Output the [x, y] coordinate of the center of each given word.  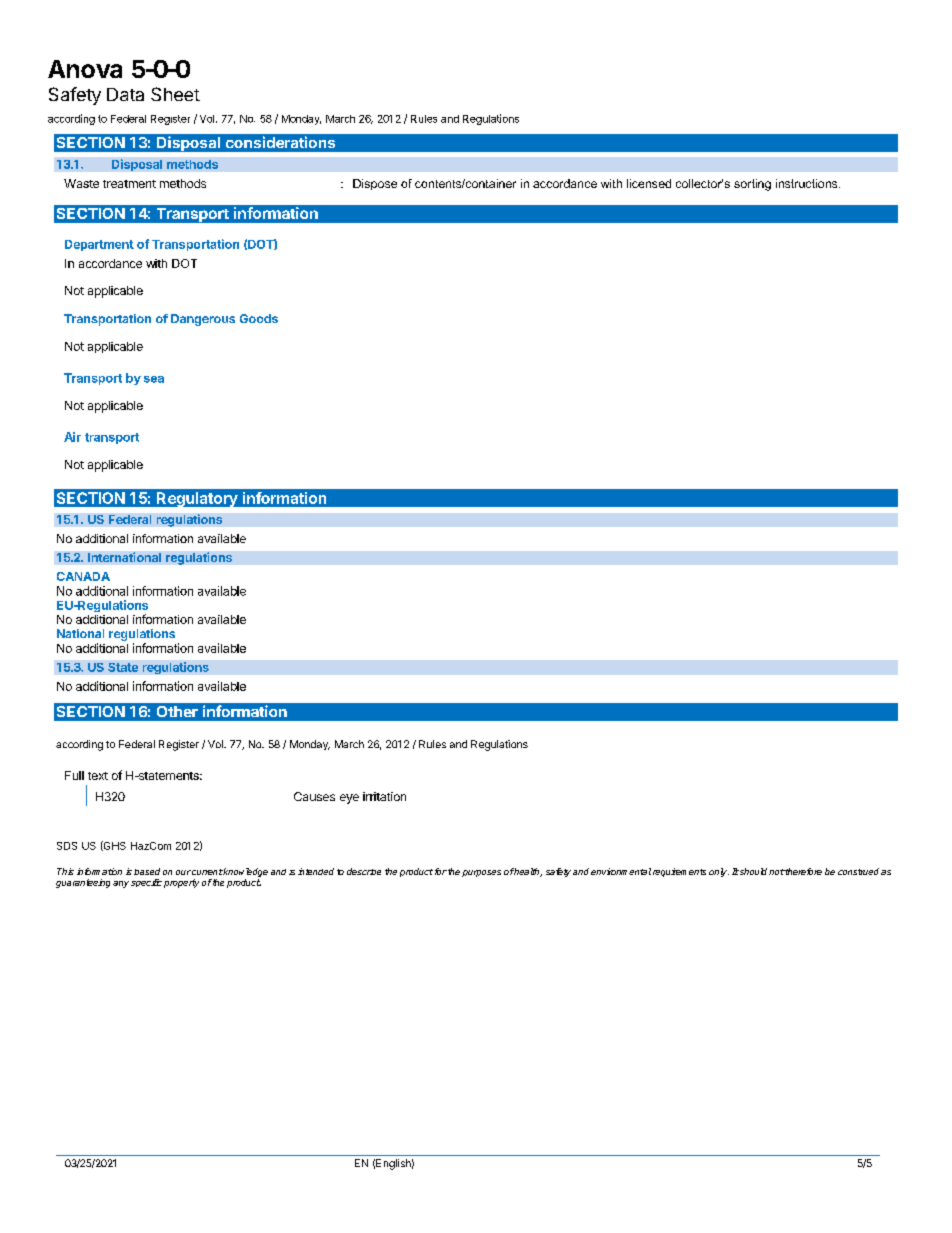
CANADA [83, 576]
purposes [481, 873]
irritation [384, 796]
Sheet [175, 94]
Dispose [375, 184]
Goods [259, 318]
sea [154, 379]
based [147, 871]
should [752, 871]
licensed [649, 183]
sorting [752, 185]
